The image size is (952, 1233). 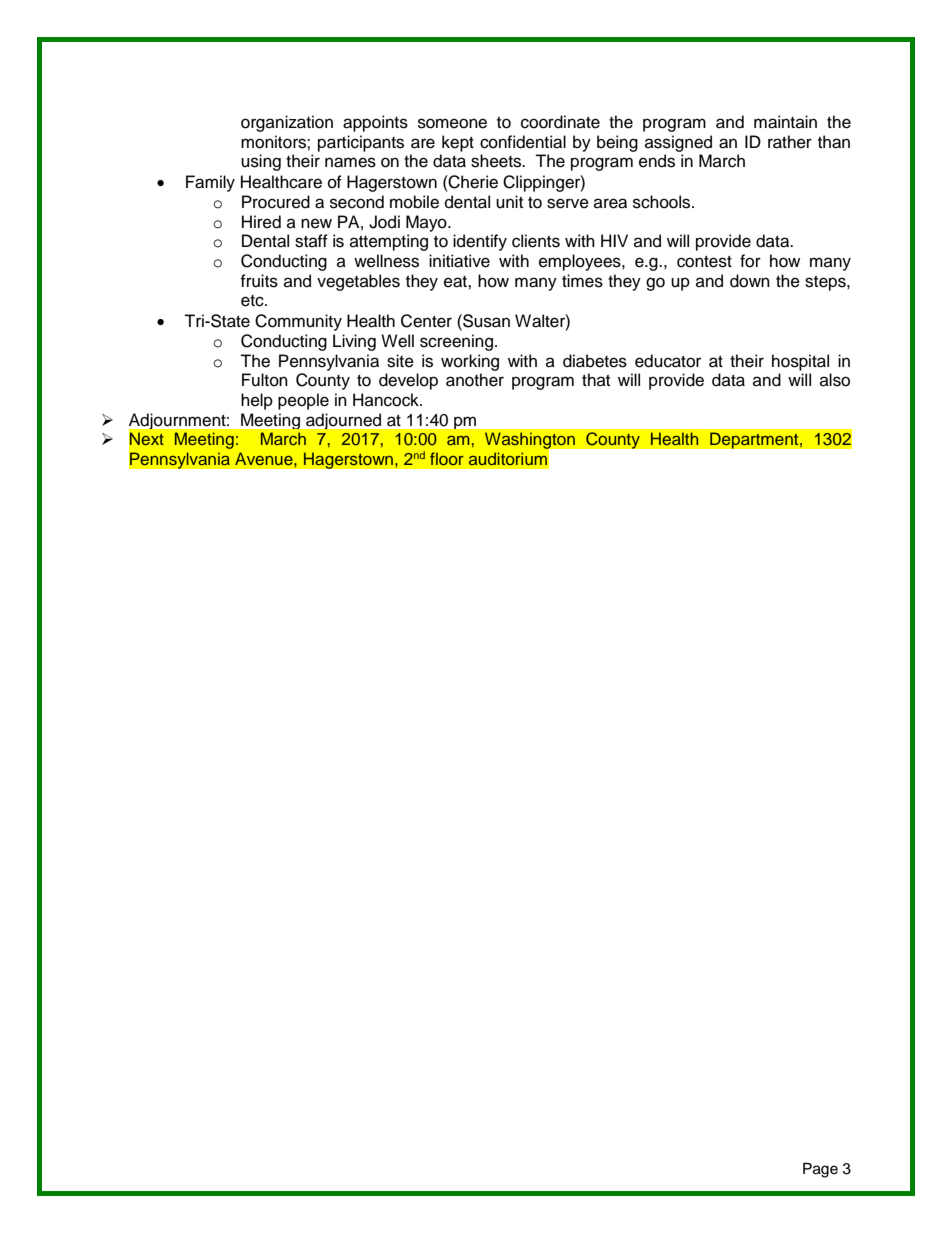 What do you see at coordinates (447, 458) in the page?
I see `floor` at bounding box center [447, 458].
